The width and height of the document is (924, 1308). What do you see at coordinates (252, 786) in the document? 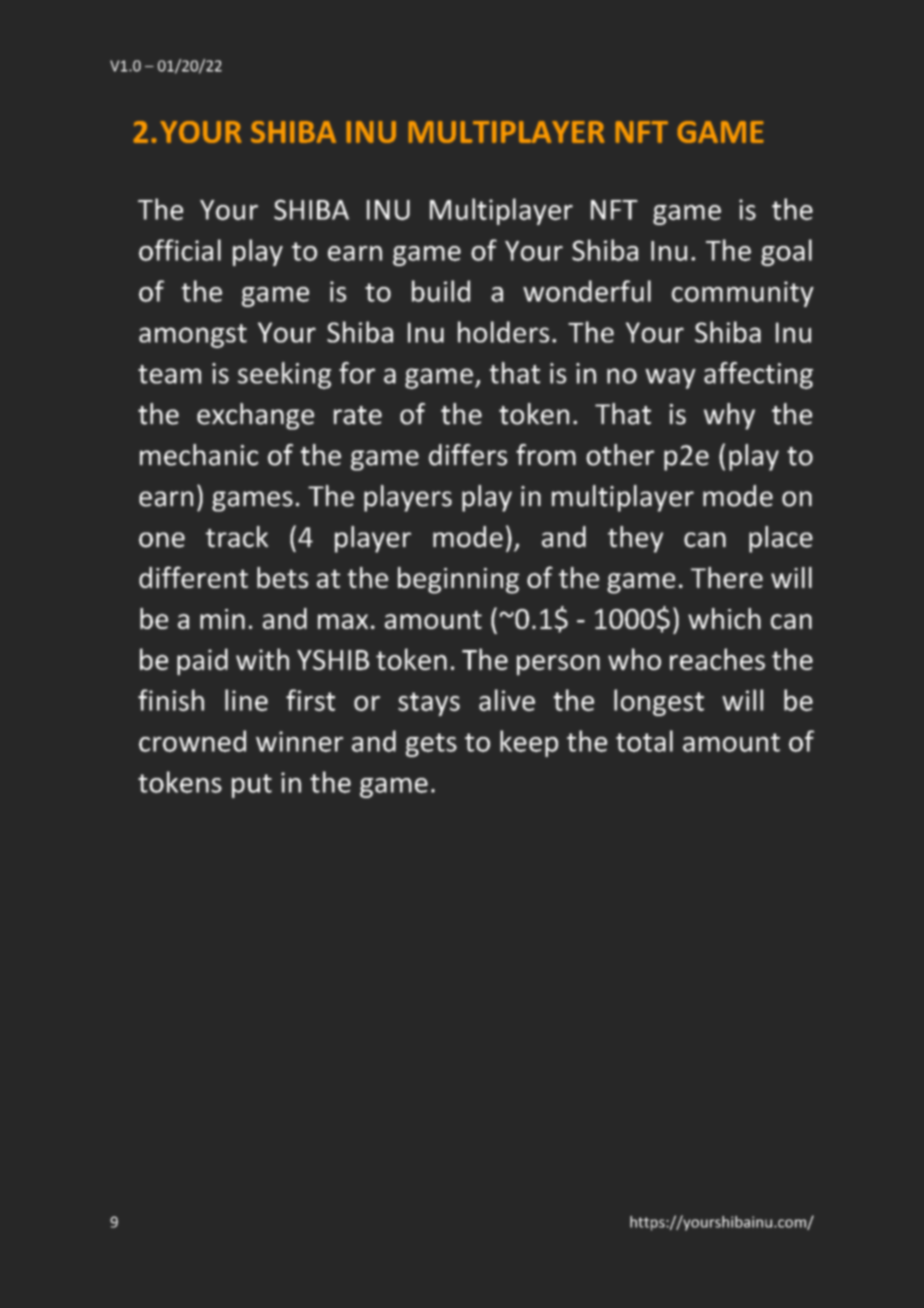
I see `put` at bounding box center [252, 786].
